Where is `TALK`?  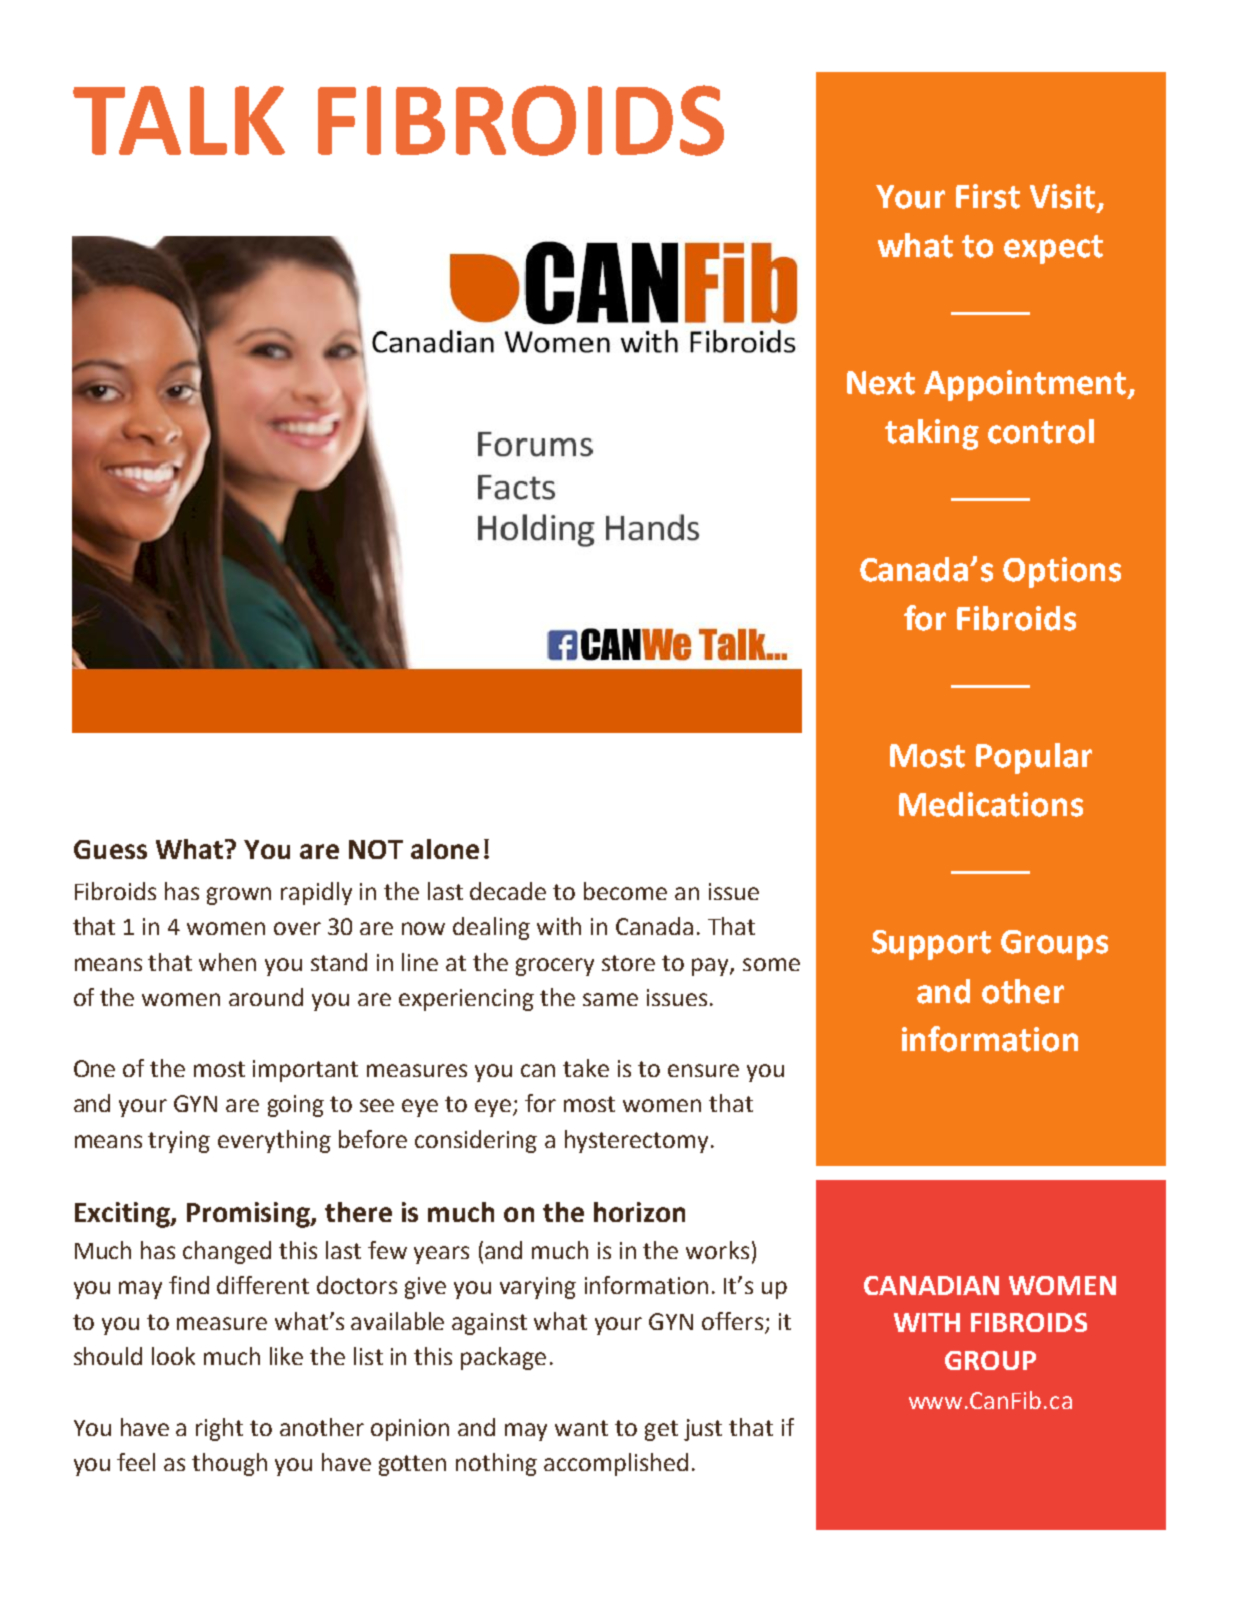
TALK is located at coordinates (179, 120).
